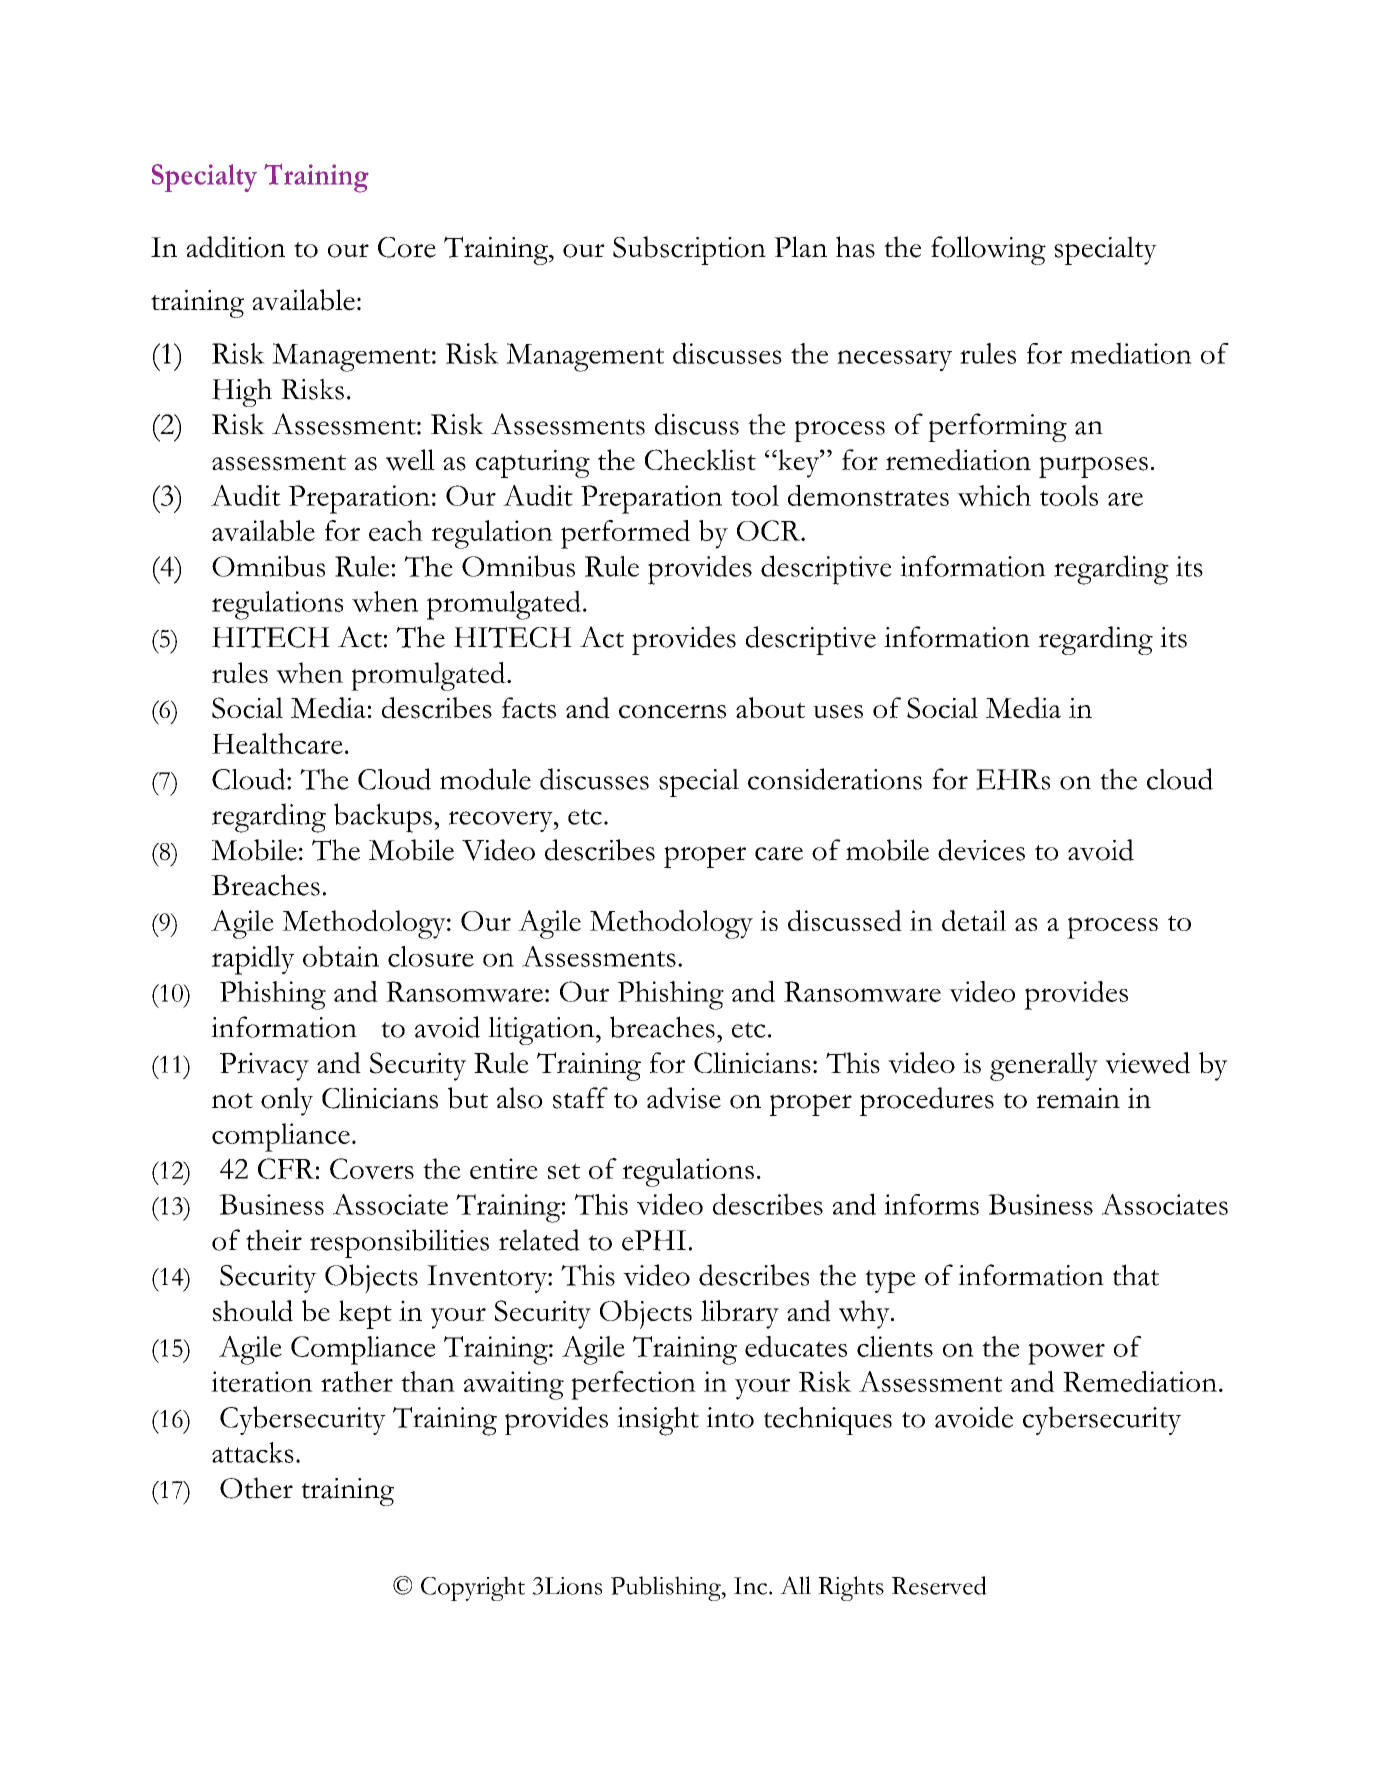  I want to click on remain, so click(1078, 1098).
